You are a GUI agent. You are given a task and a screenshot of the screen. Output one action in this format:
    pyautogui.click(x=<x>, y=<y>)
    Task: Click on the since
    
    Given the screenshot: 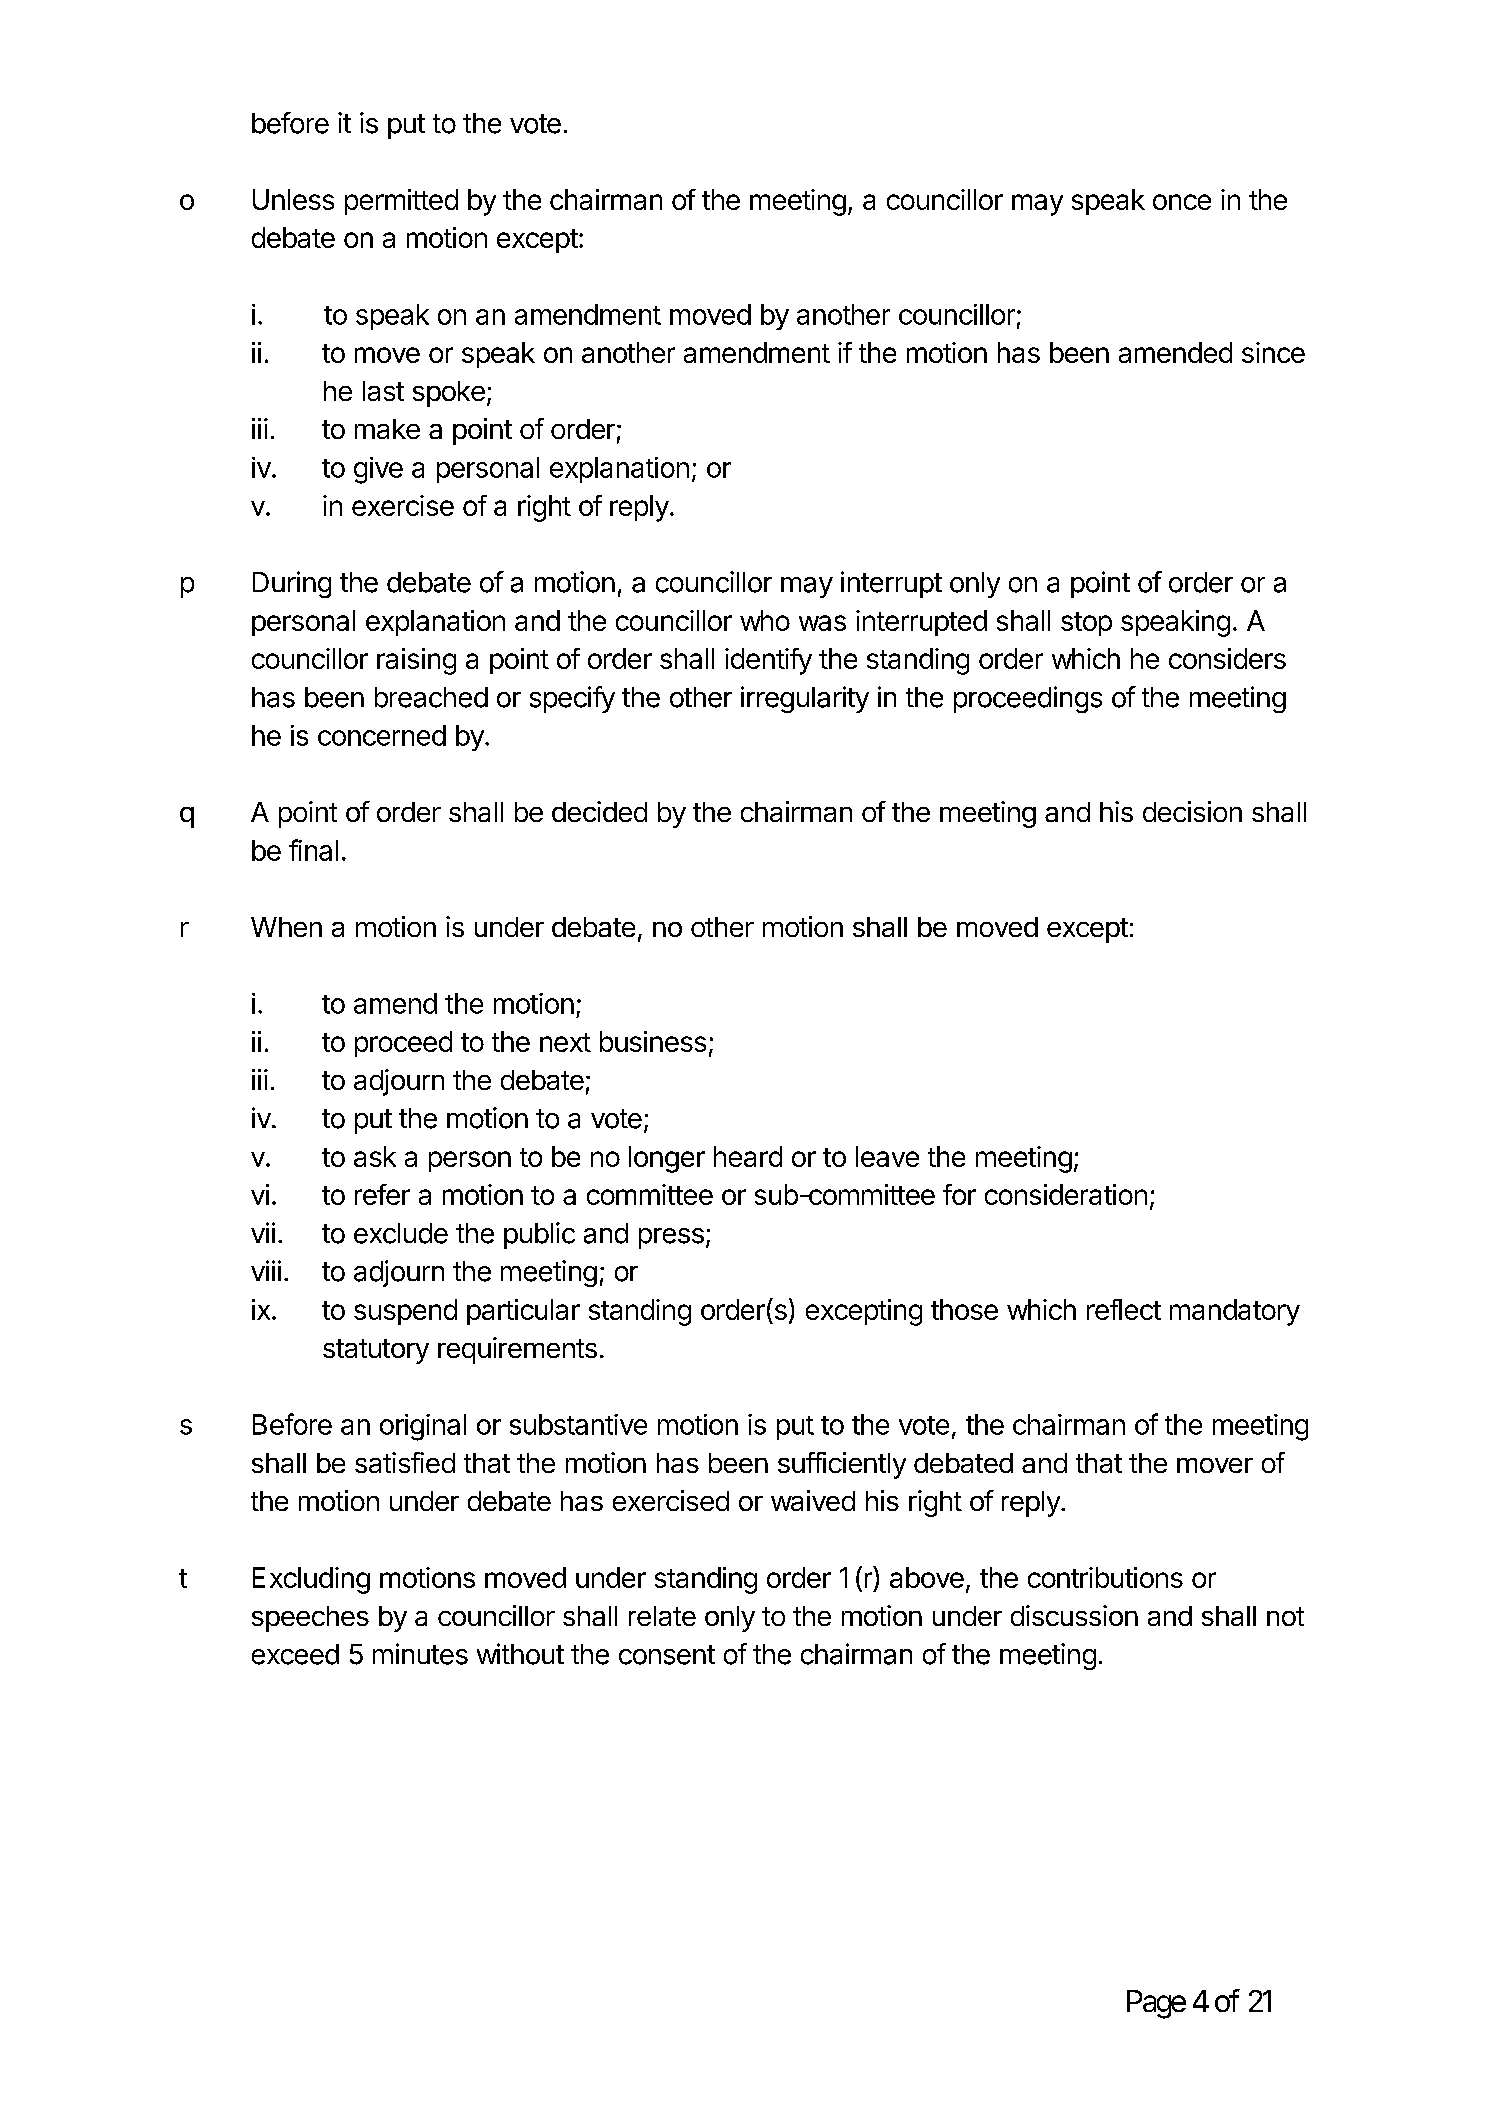 What is the action you would take?
    pyautogui.click(x=1273, y=352)
